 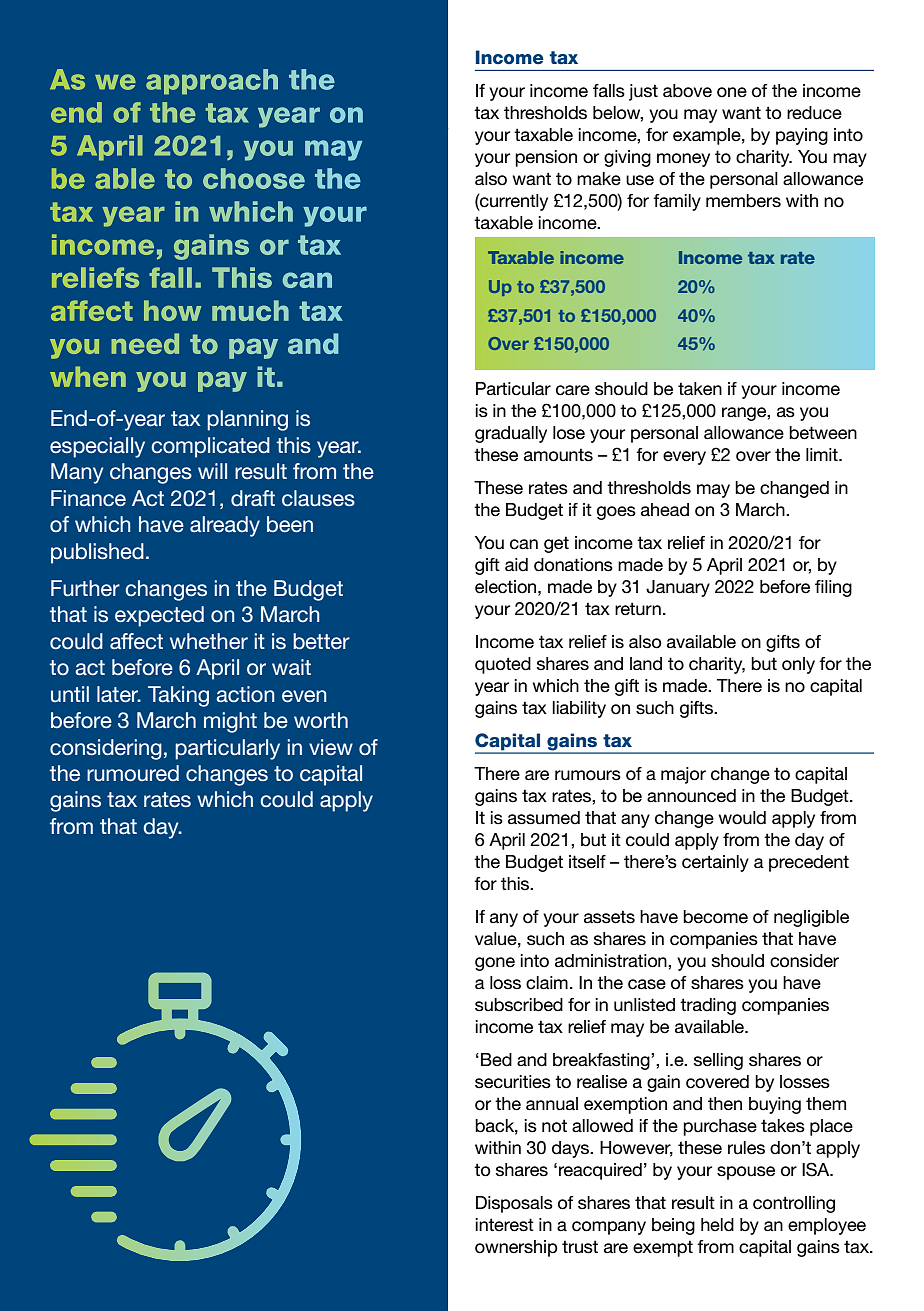 What do you see at coordinates (700, 389) in the screenshot?
I see `taken` at bounding box center [700, 389].
